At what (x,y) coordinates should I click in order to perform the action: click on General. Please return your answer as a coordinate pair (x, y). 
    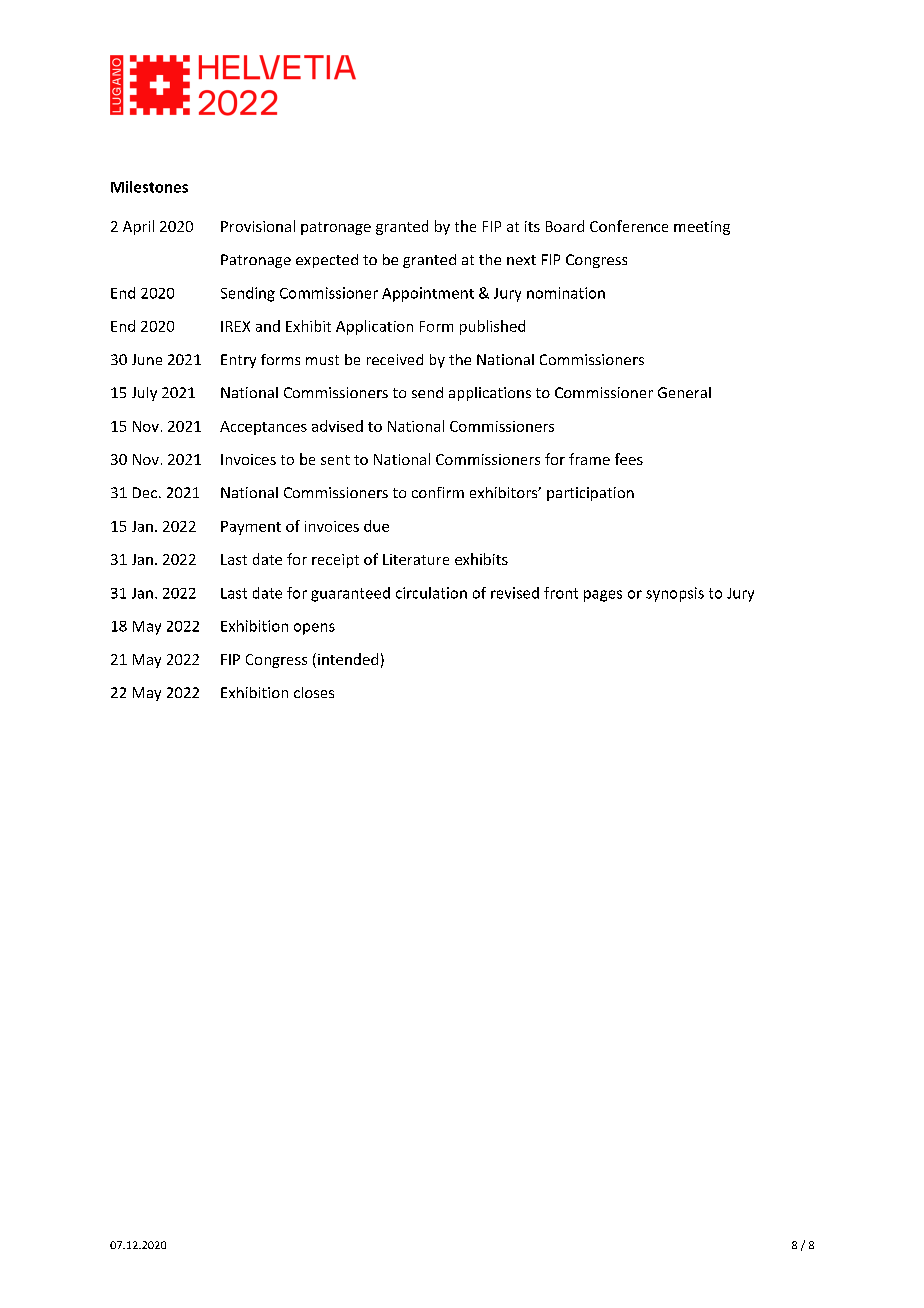
    Looking at the image, I should click on (684, 392).
